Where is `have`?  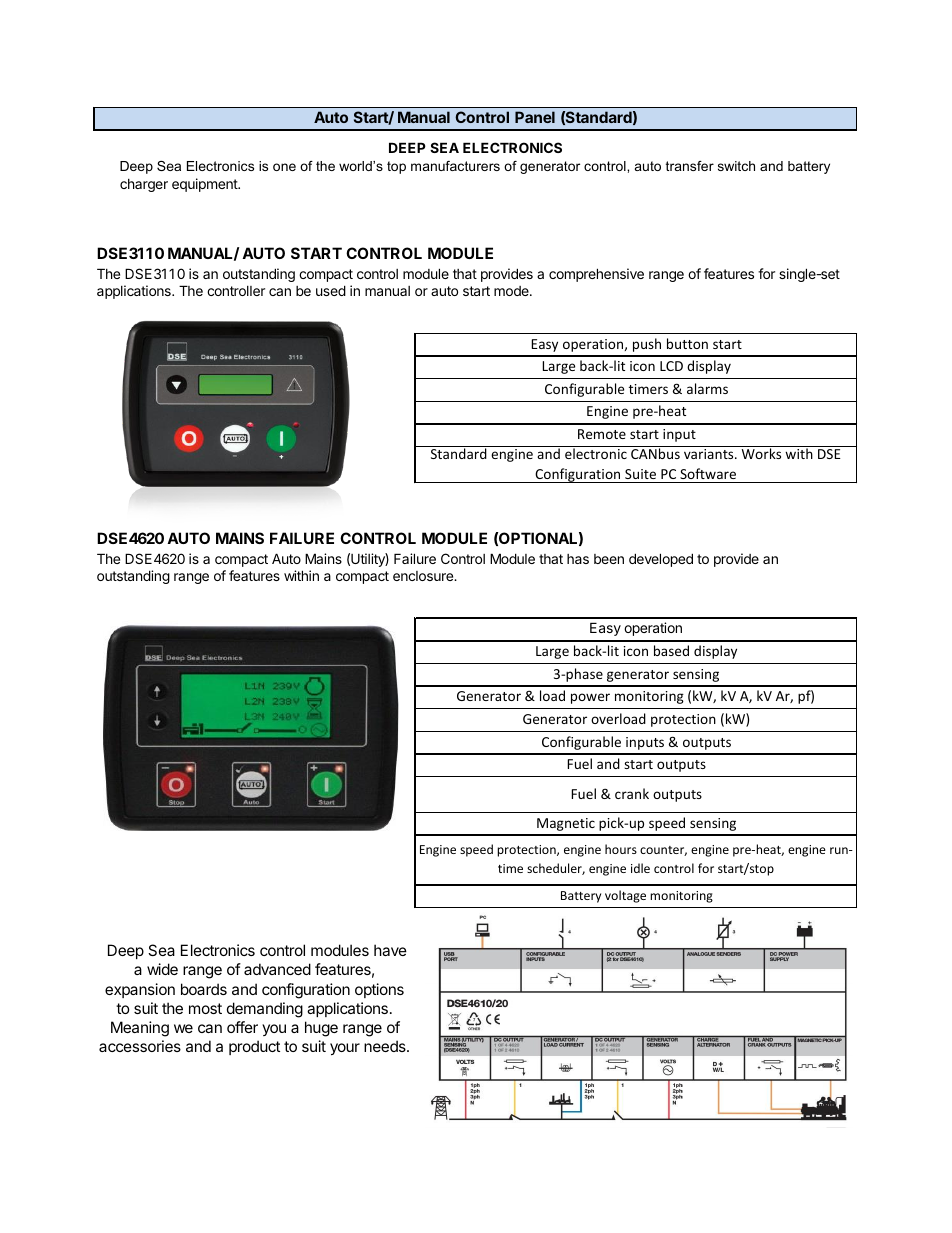
have is located at coordinates (390, 950).
